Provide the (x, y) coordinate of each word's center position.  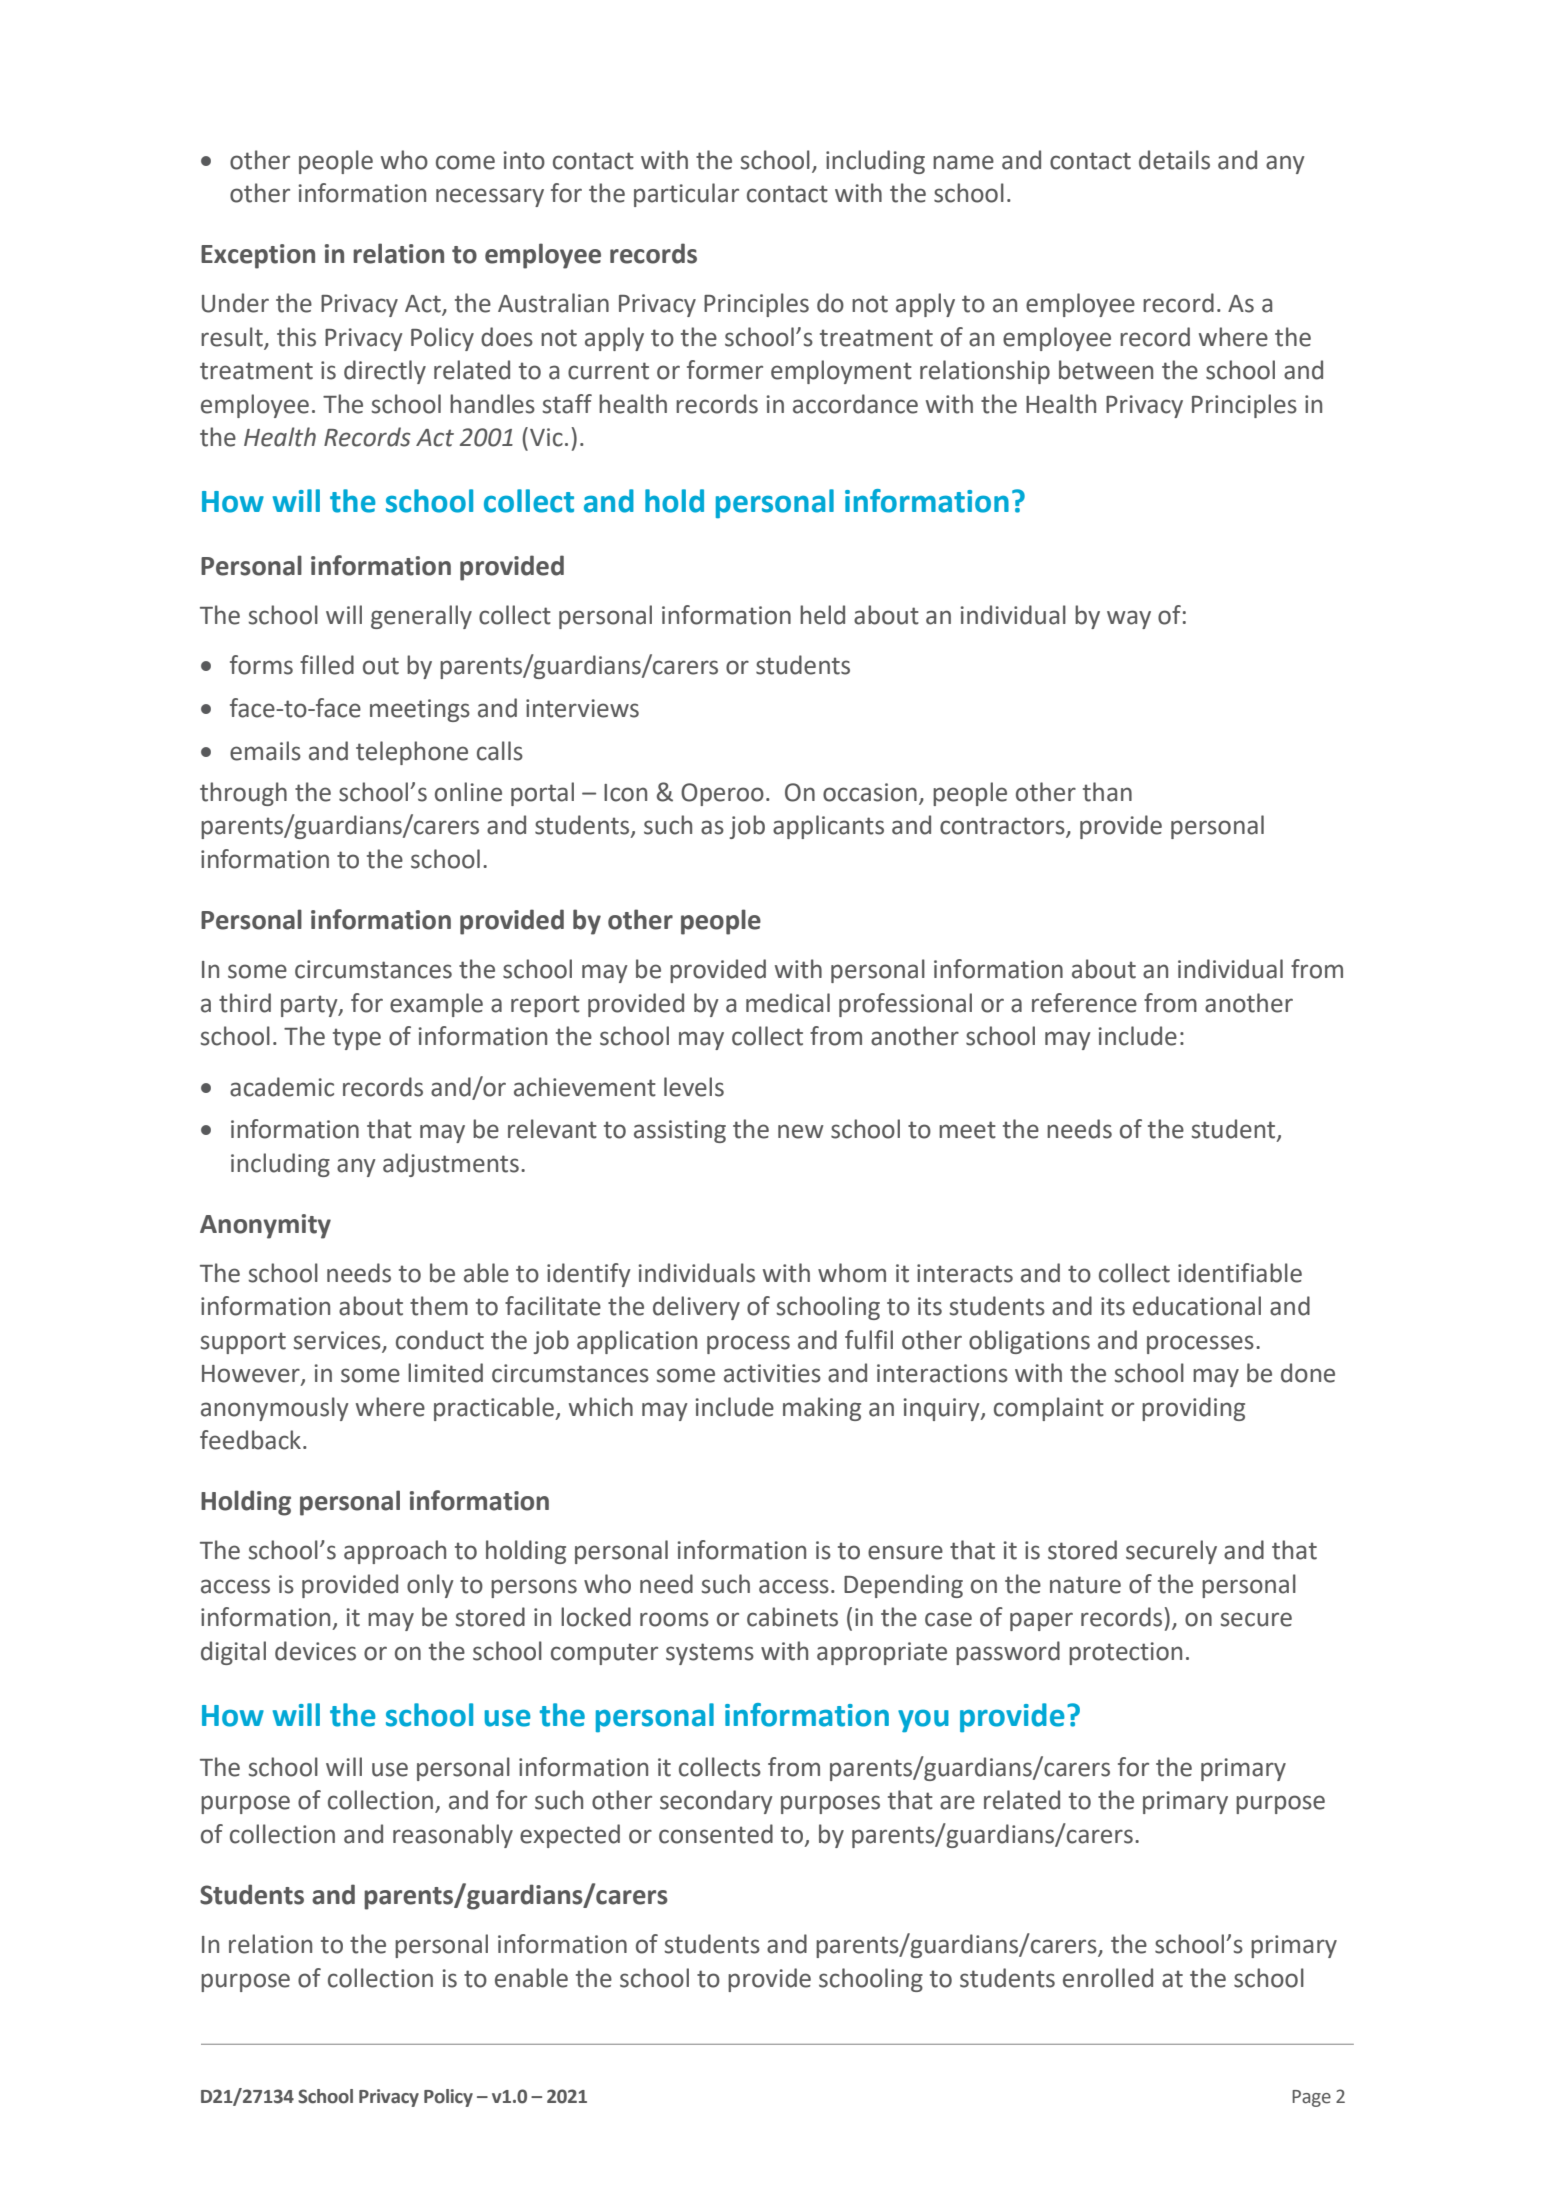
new (801, 1131)
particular (686, 195)
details (1174, 160)
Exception (258, 256)
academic (282, 1087)
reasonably (453, 1836)
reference (1084, 1003)
